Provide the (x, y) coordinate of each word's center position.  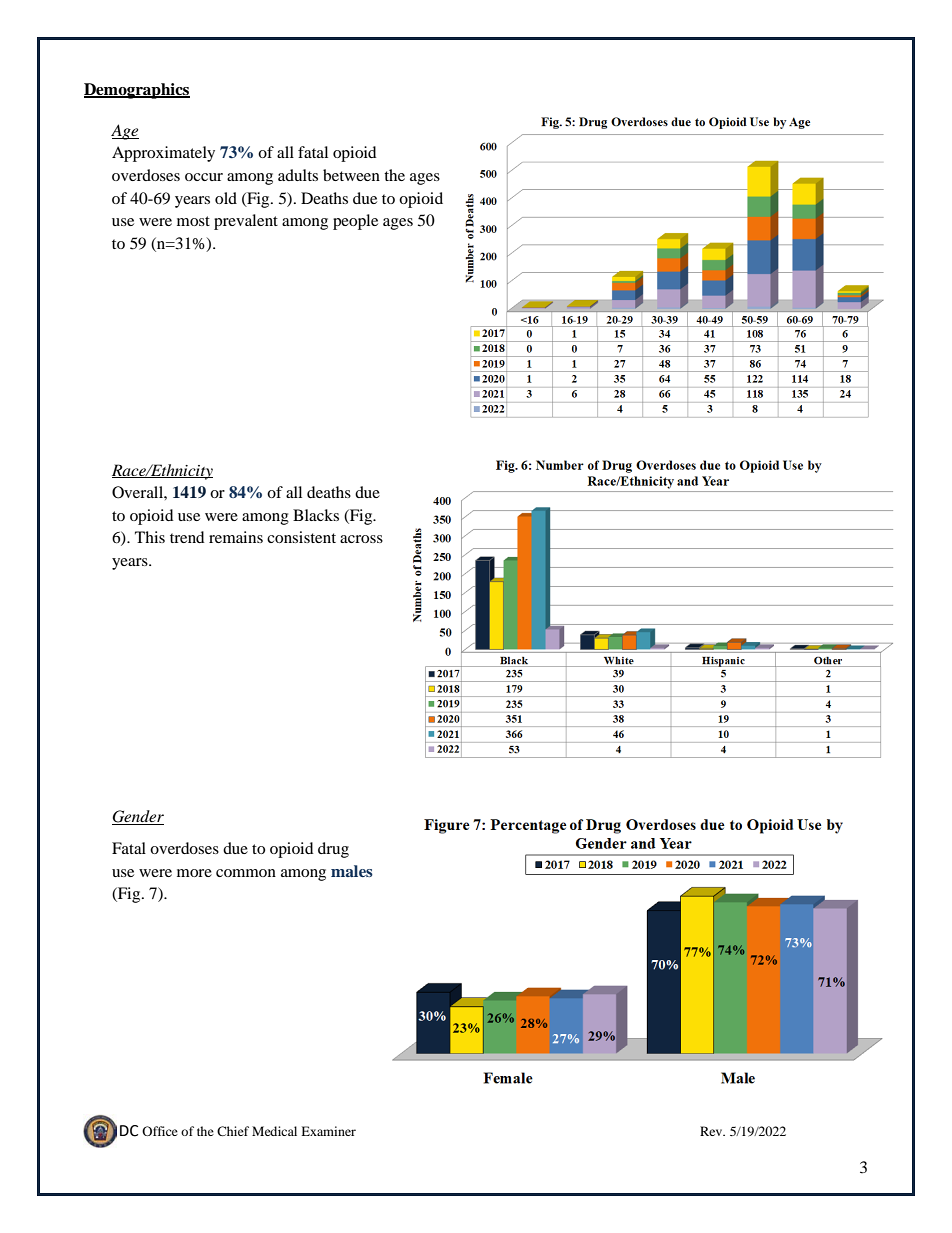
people (355, 222)
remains (236, 537)
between (351, 175)
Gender (138, 817)
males (352, 871)
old (226, 198)
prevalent (246, 222)
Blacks (316, 515)
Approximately (163, 154)
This (150, 537)
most (193, 221)
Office (160, 1131)
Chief (233, 1131)
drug (333, 850)
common (246, 873)
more (194, 873)
